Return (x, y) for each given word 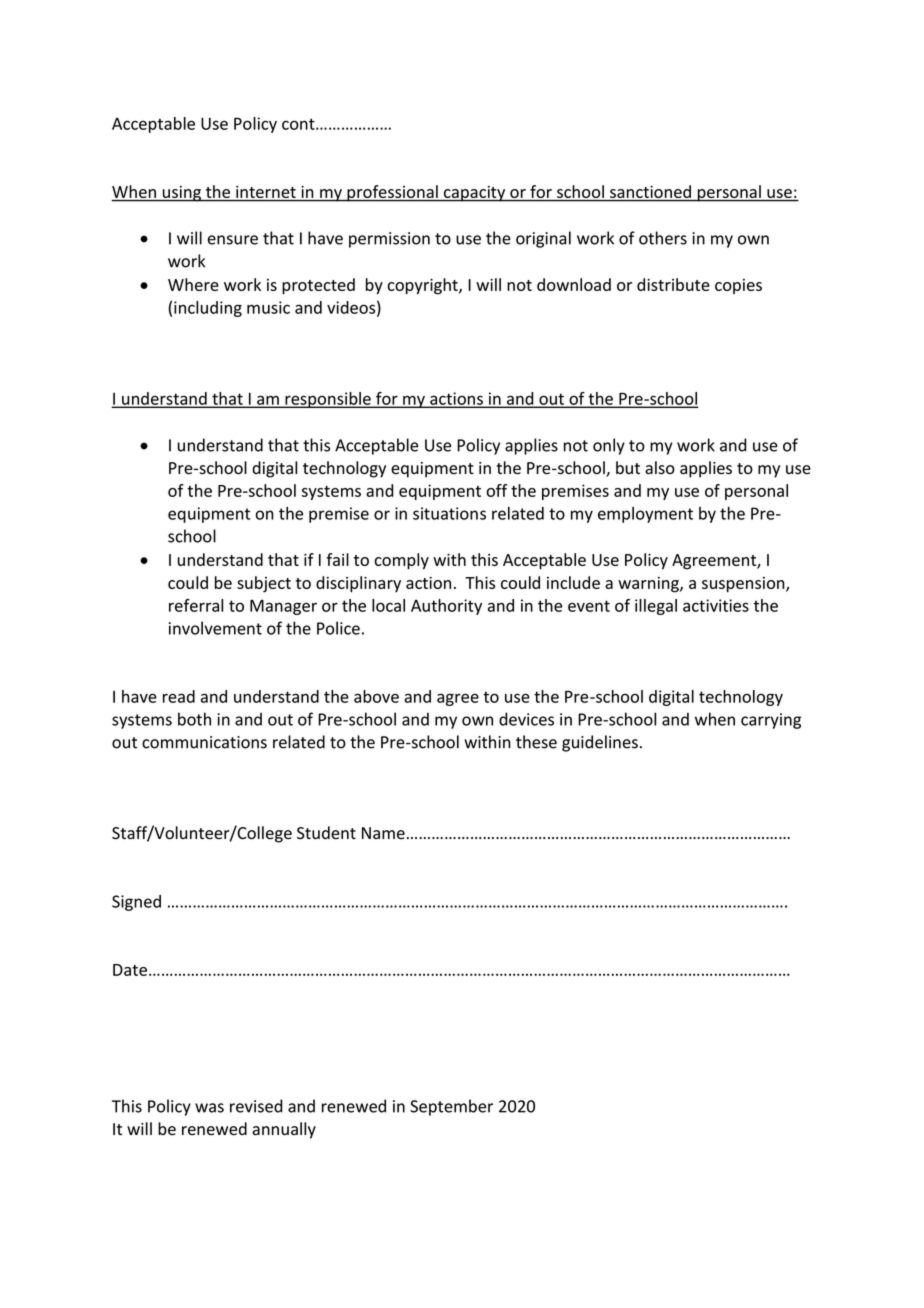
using (181, 194)
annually (284, 1130)
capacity (475, 194)
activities (716, 605)
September (451, 1107)
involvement (215, 628)
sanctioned (650, 191)
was (209, 1108)
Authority (446, 607)
